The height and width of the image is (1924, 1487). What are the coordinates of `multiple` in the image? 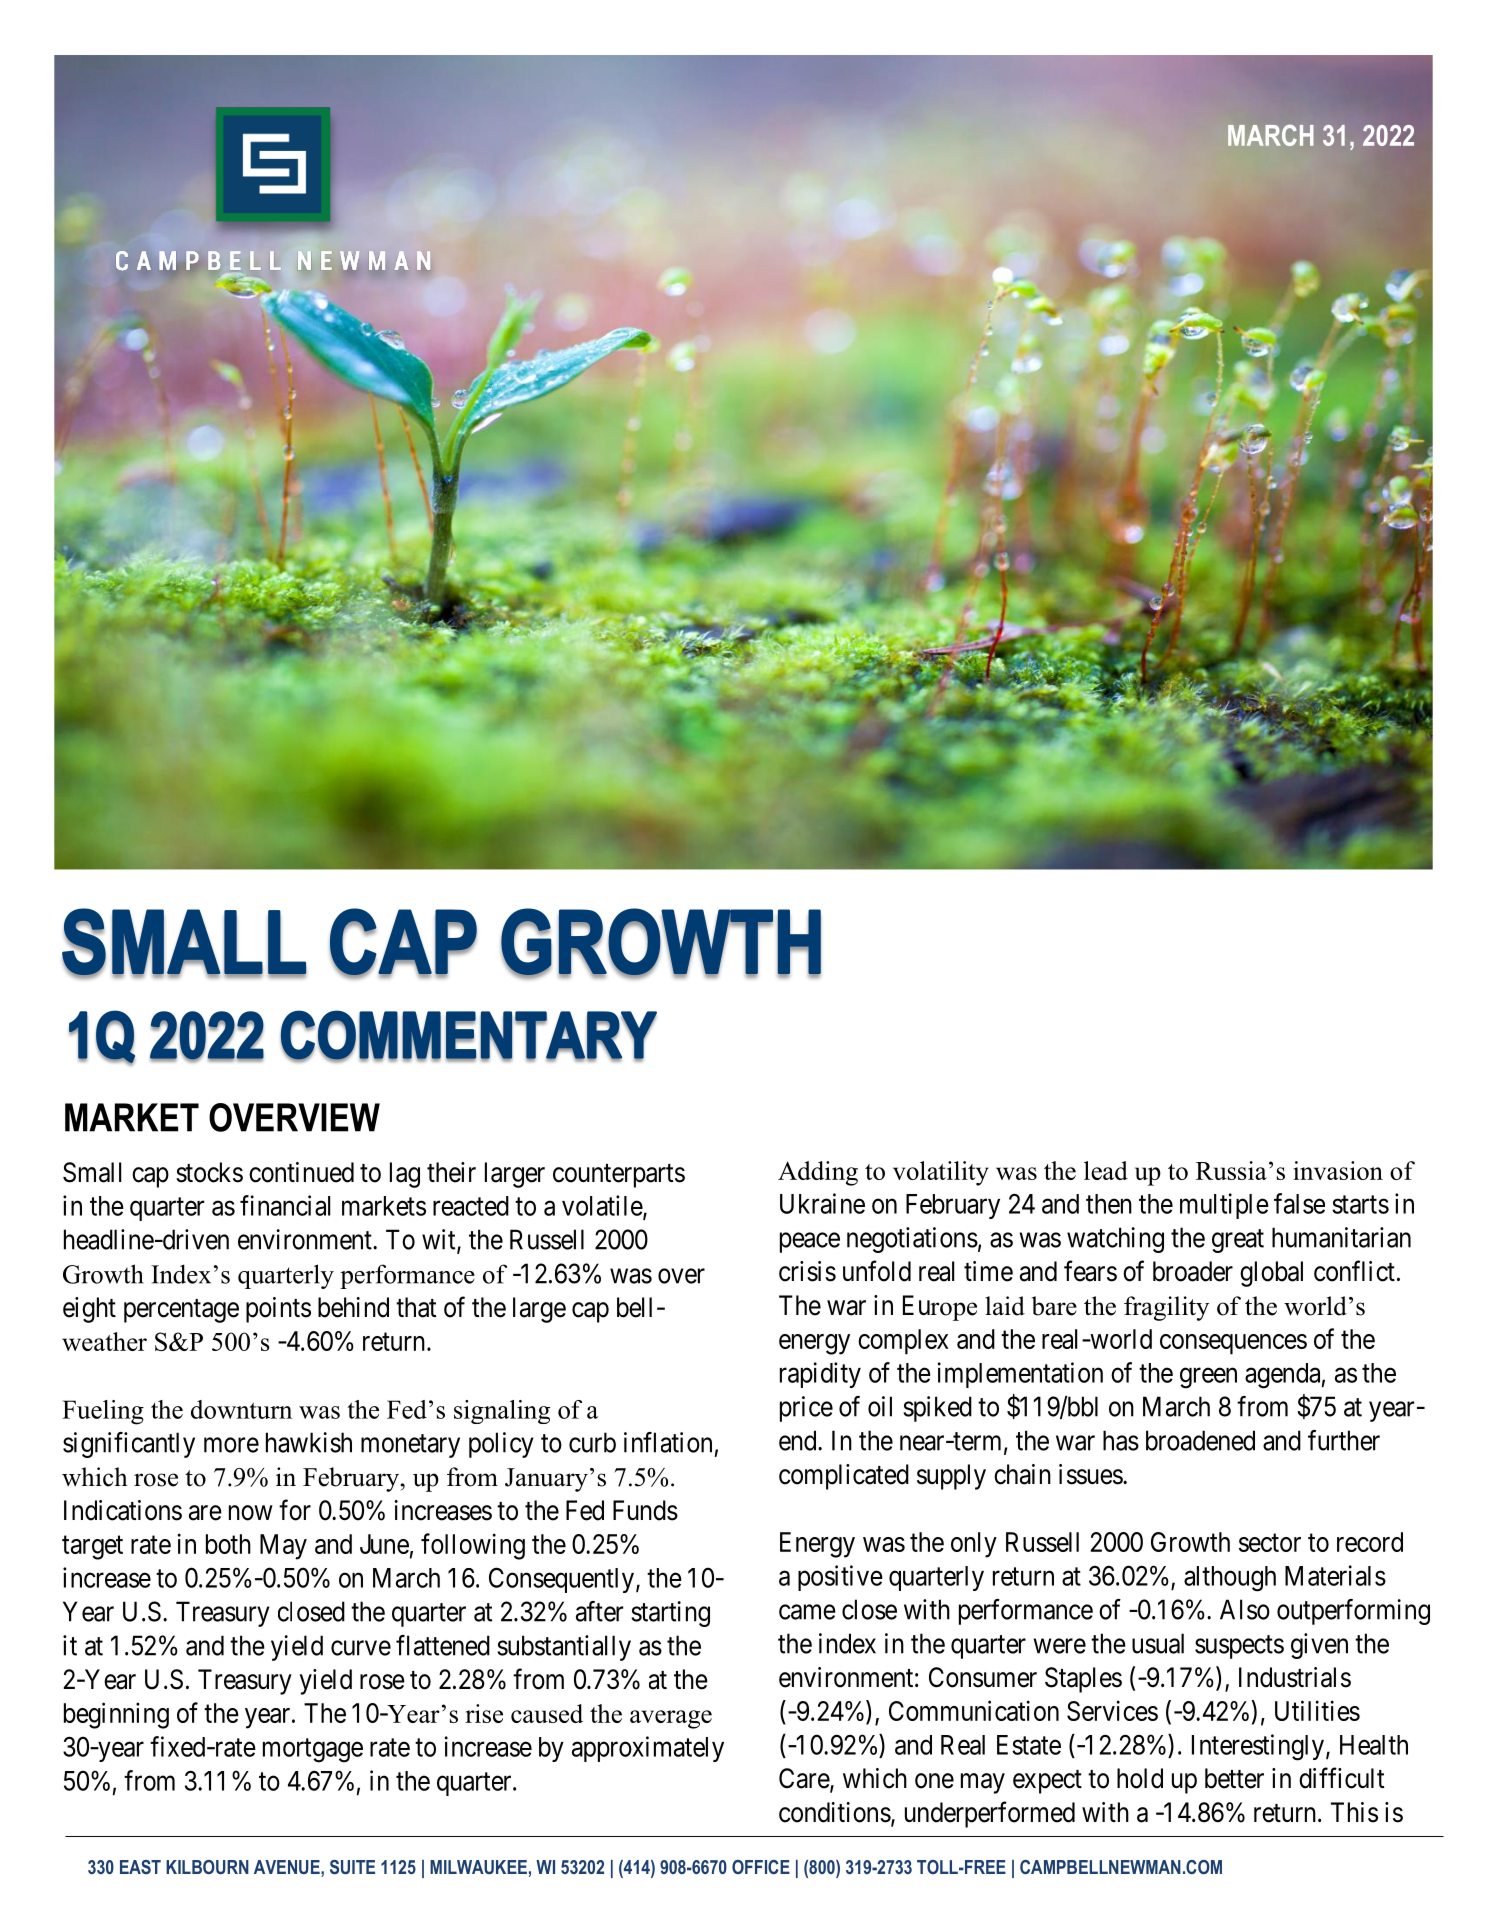 It's located at (1224, 1206).
